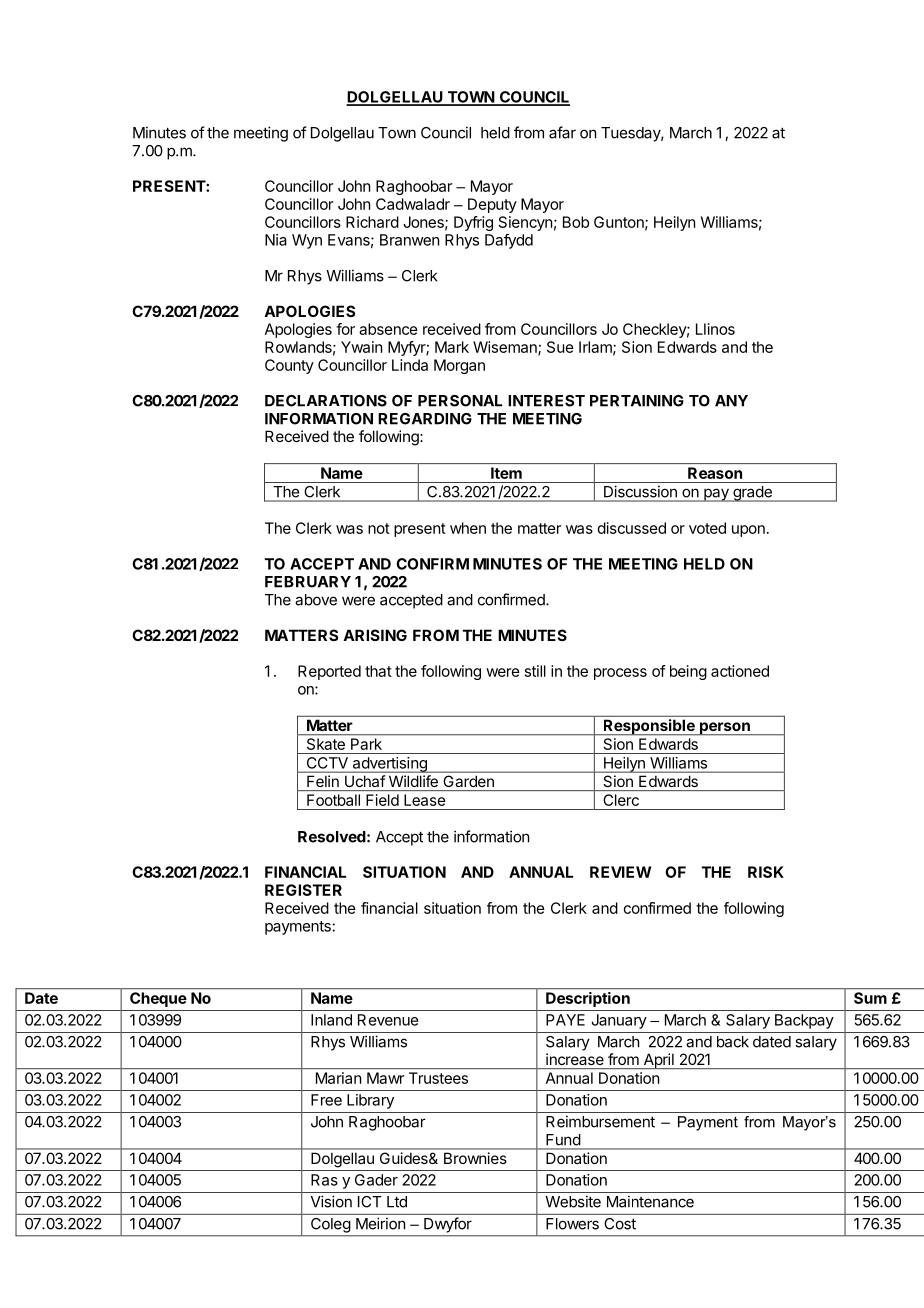  What do you see at coordinates (372, 222) in the image?
I see `Richard` at bounding box center [372, 222].
